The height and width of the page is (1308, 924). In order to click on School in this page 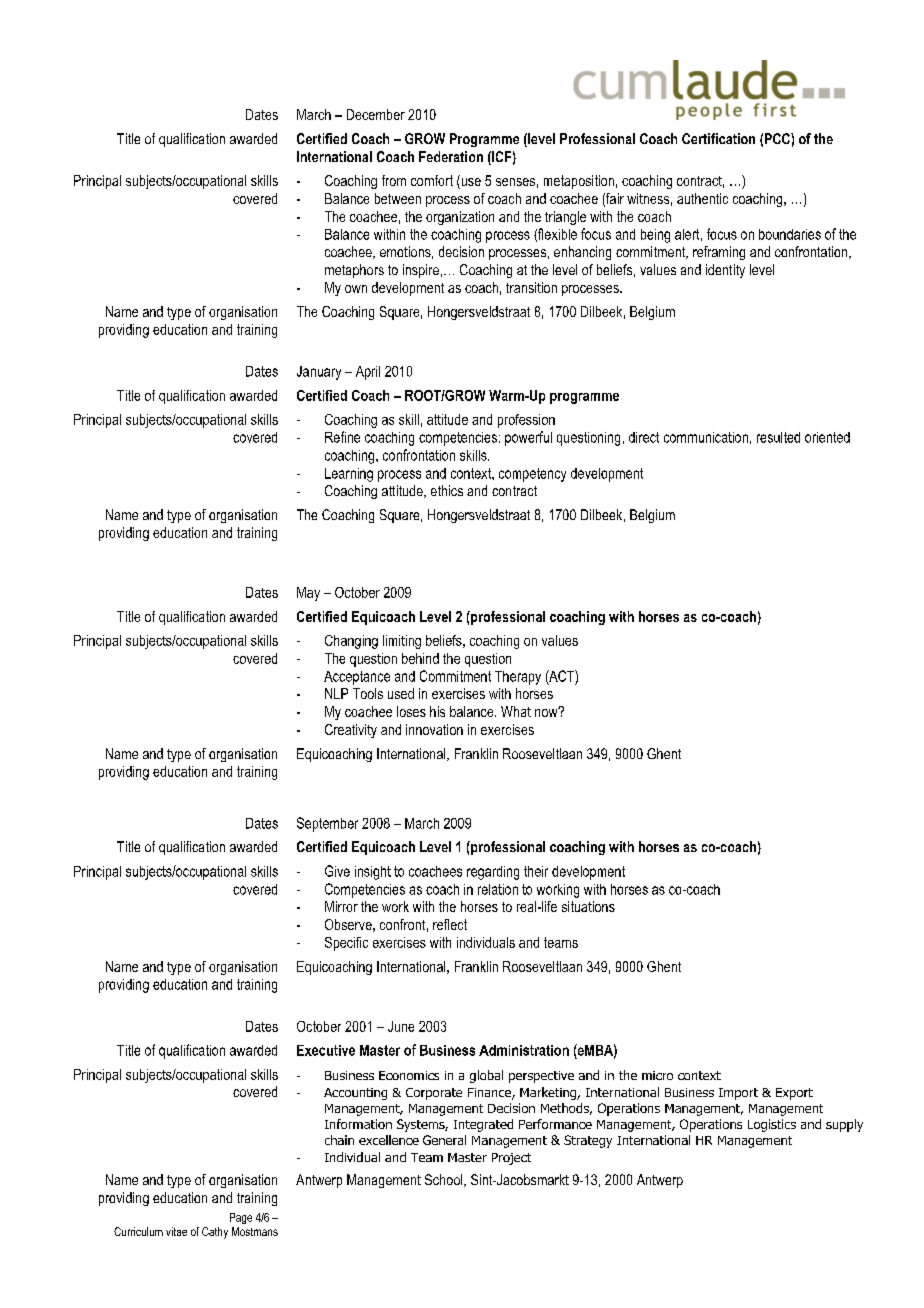, I will do `click(445, 1180)`.
